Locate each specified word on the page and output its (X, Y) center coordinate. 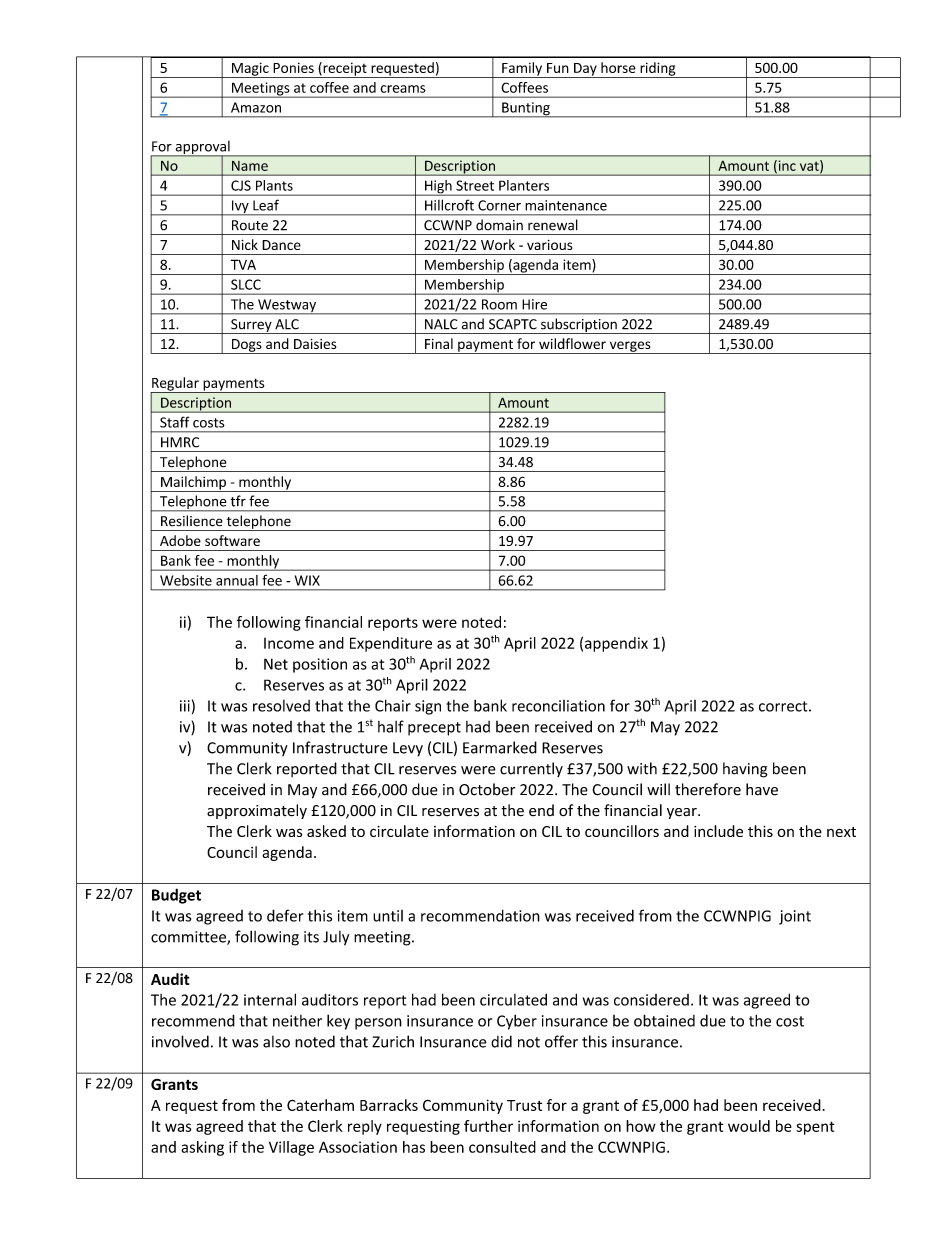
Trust (524, 1105)
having (745, 770)
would (749, 1126)
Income (289, 643)
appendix (616, 644)
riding (658, 70)
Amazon (256, 107)
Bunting (526, 110)
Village (291, 1148)
